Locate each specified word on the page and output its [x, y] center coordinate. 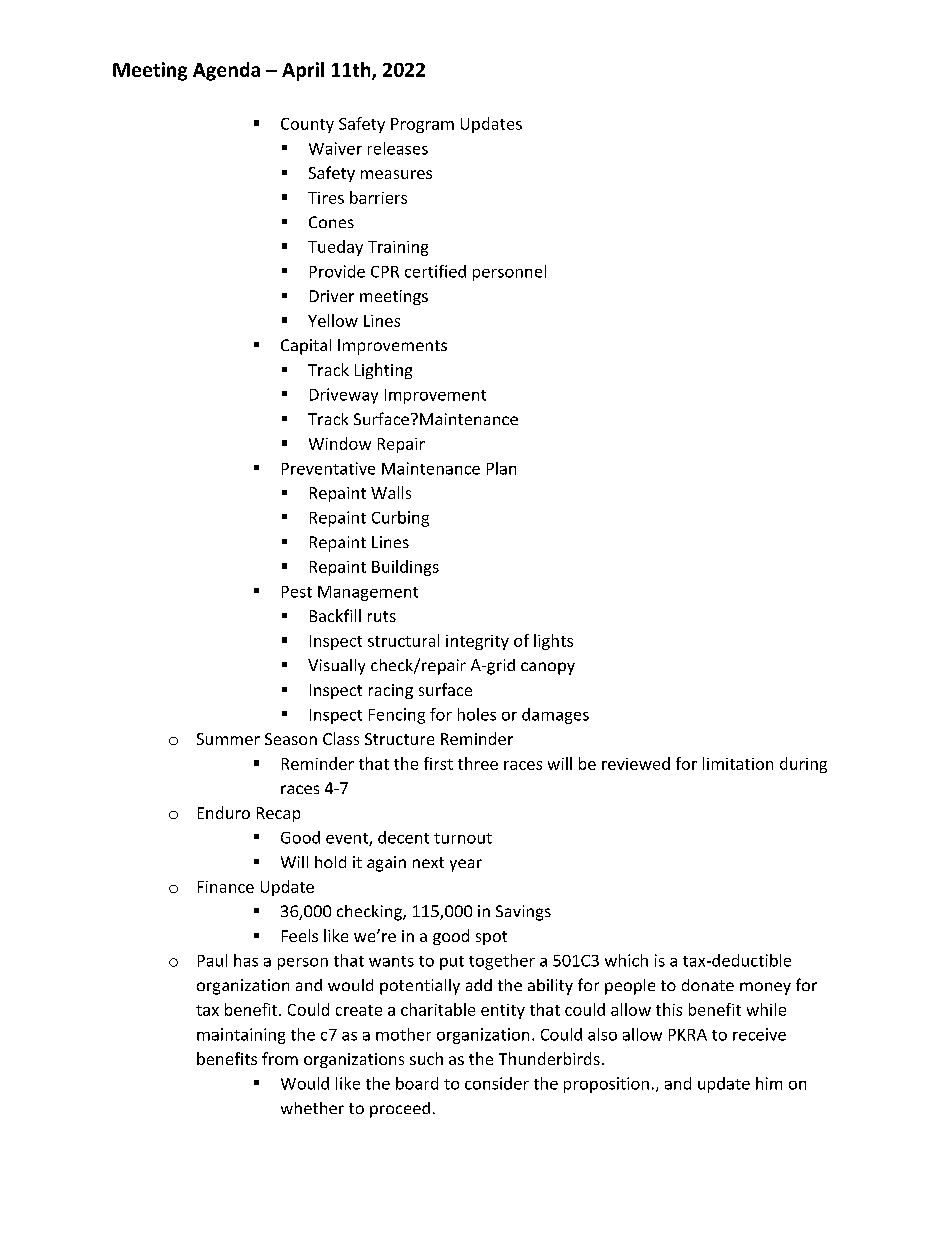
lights [553, 642]
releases [398, 148]
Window [340, 443]
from [280, 1058]
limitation [738, 763]
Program [422, 125]
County [307, 125]
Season [291, 739]
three [478, 763]
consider [497, 1083]
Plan [501, 468]
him [769, 1083]
